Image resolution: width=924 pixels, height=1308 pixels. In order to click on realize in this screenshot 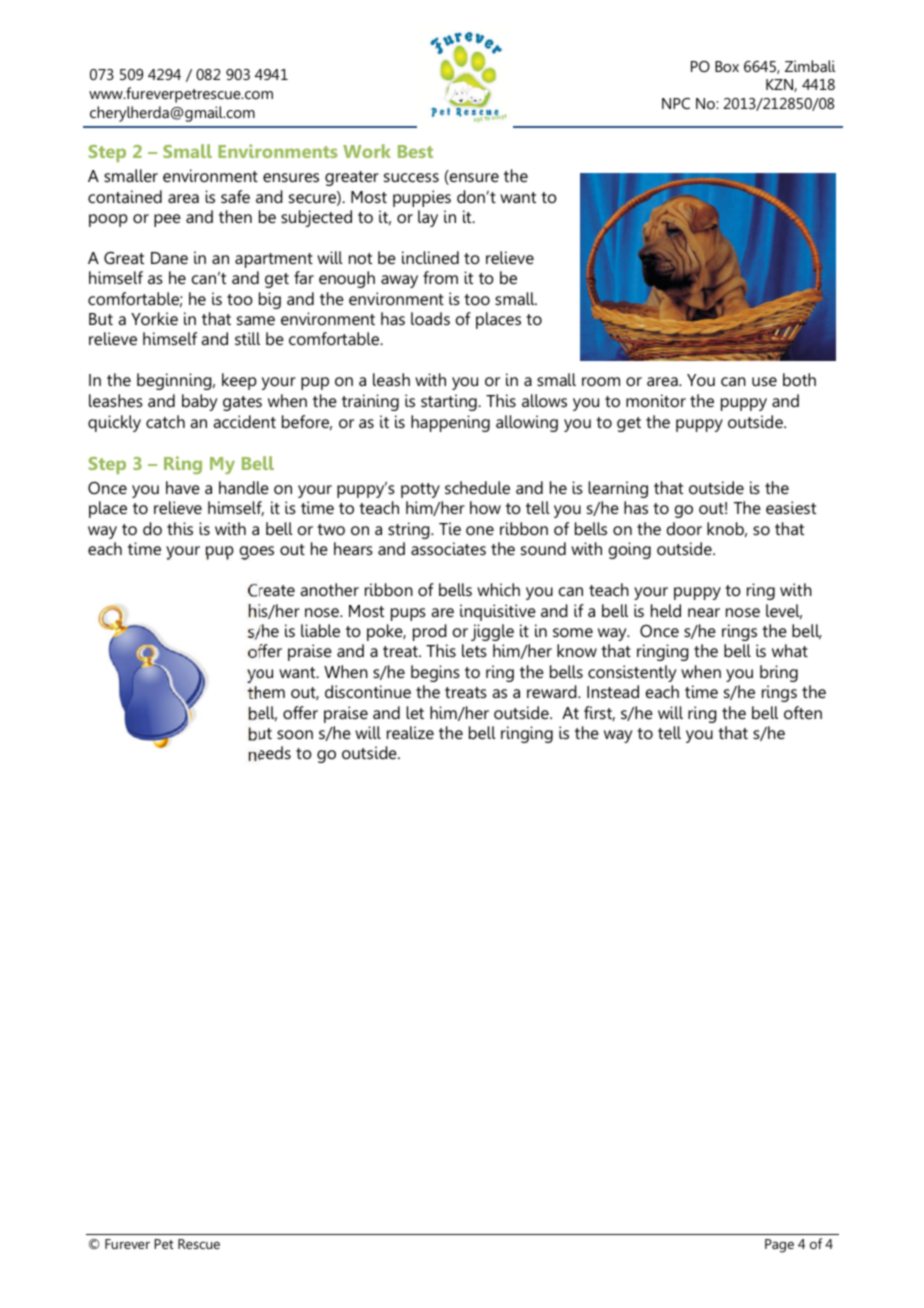, I will do `click(410, 732)`.
